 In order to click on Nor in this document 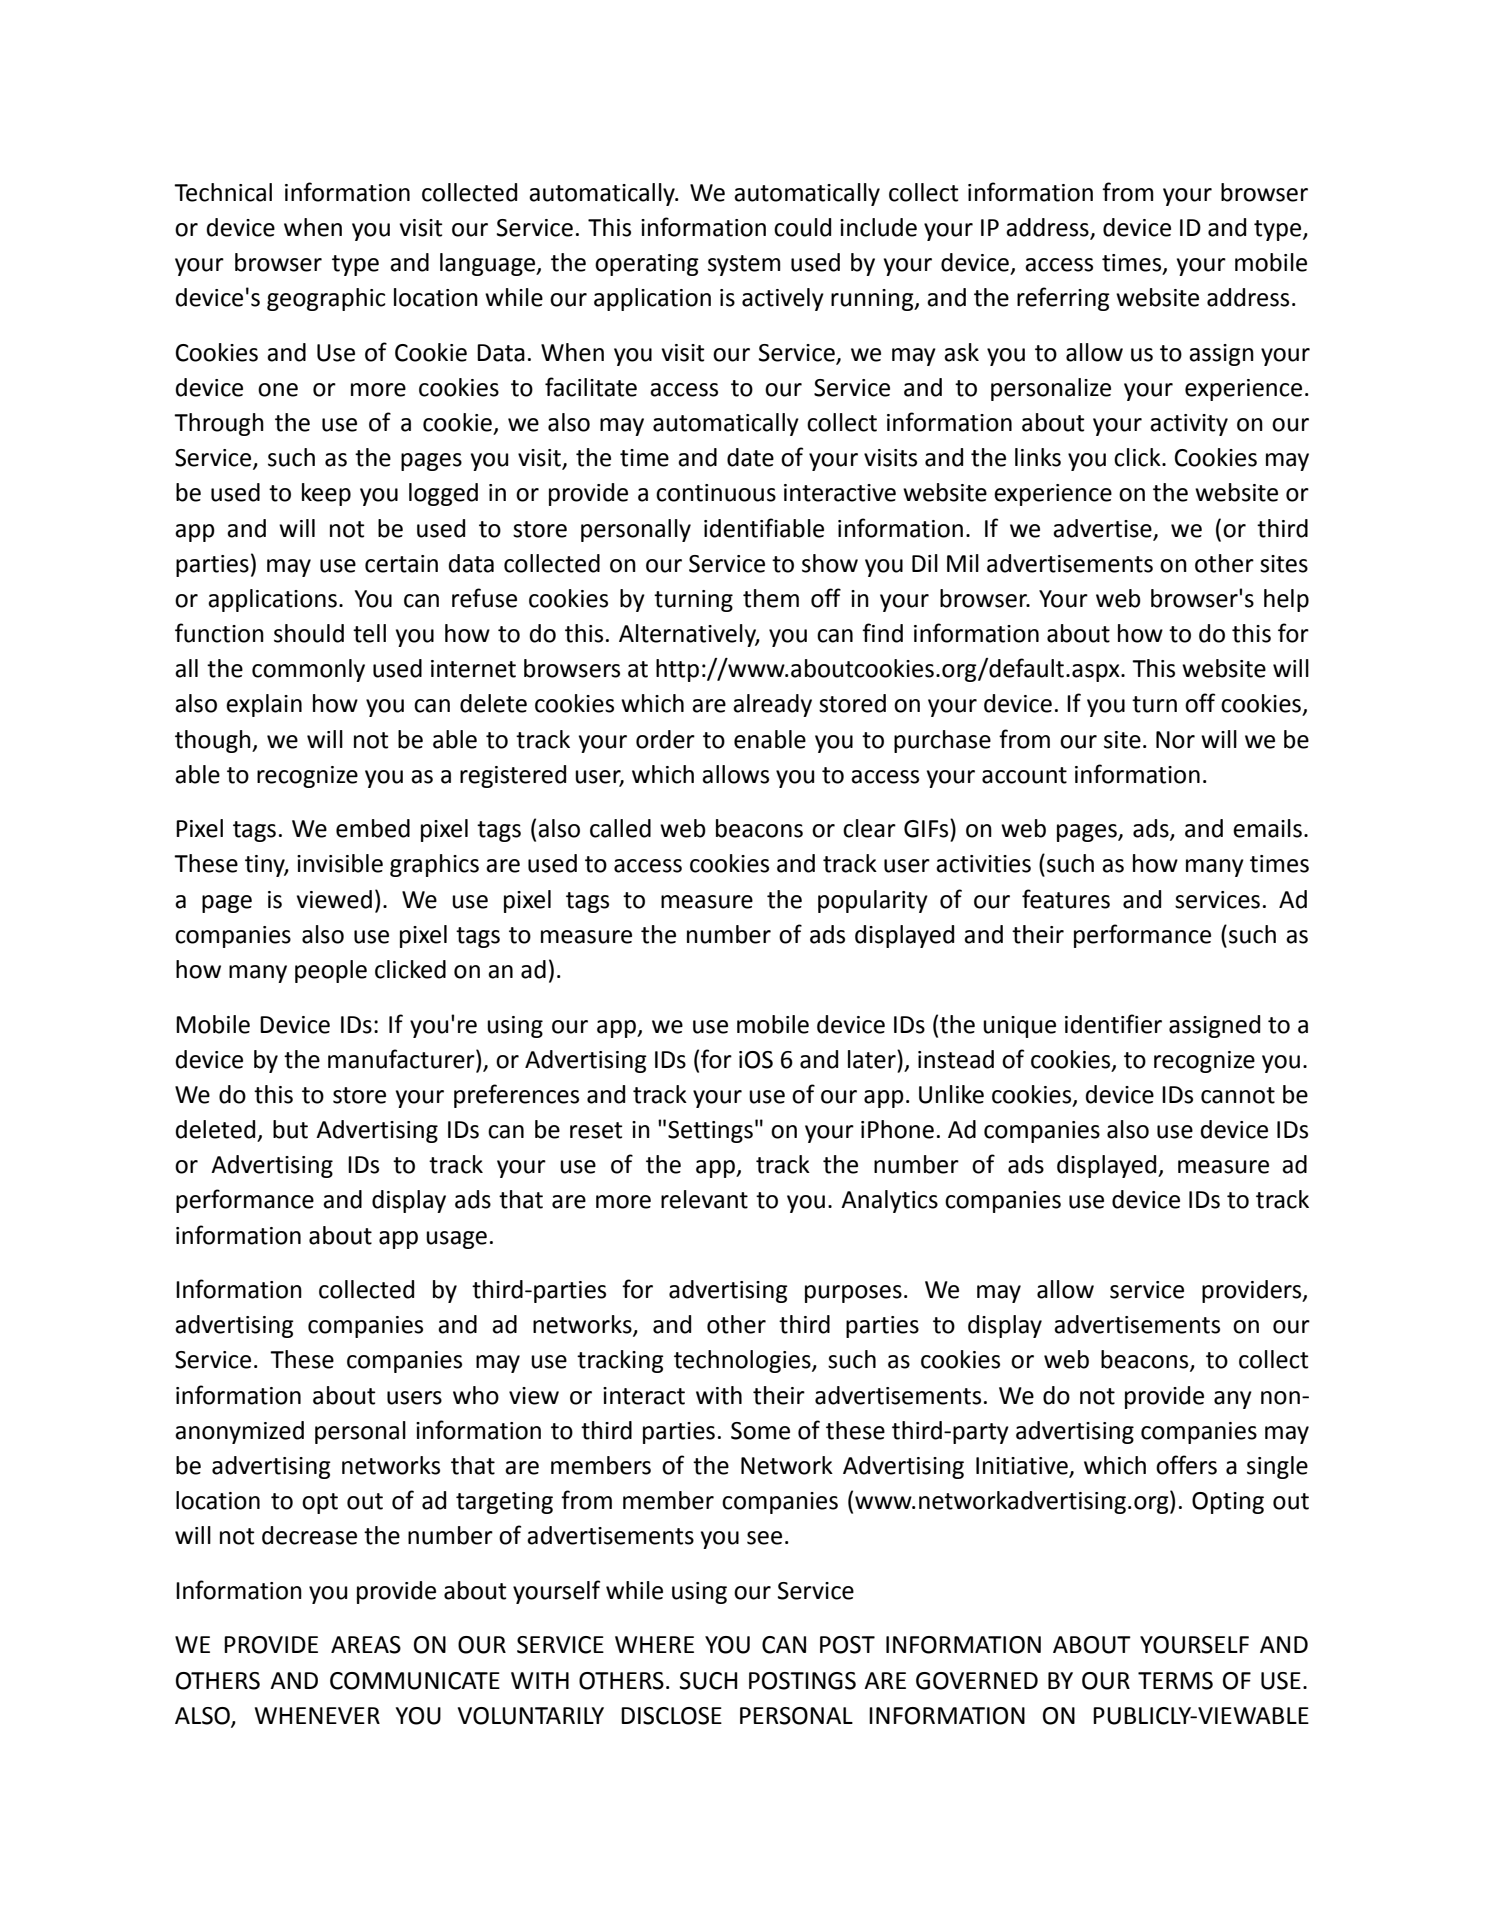, I will do `click(1175, 740)`.
